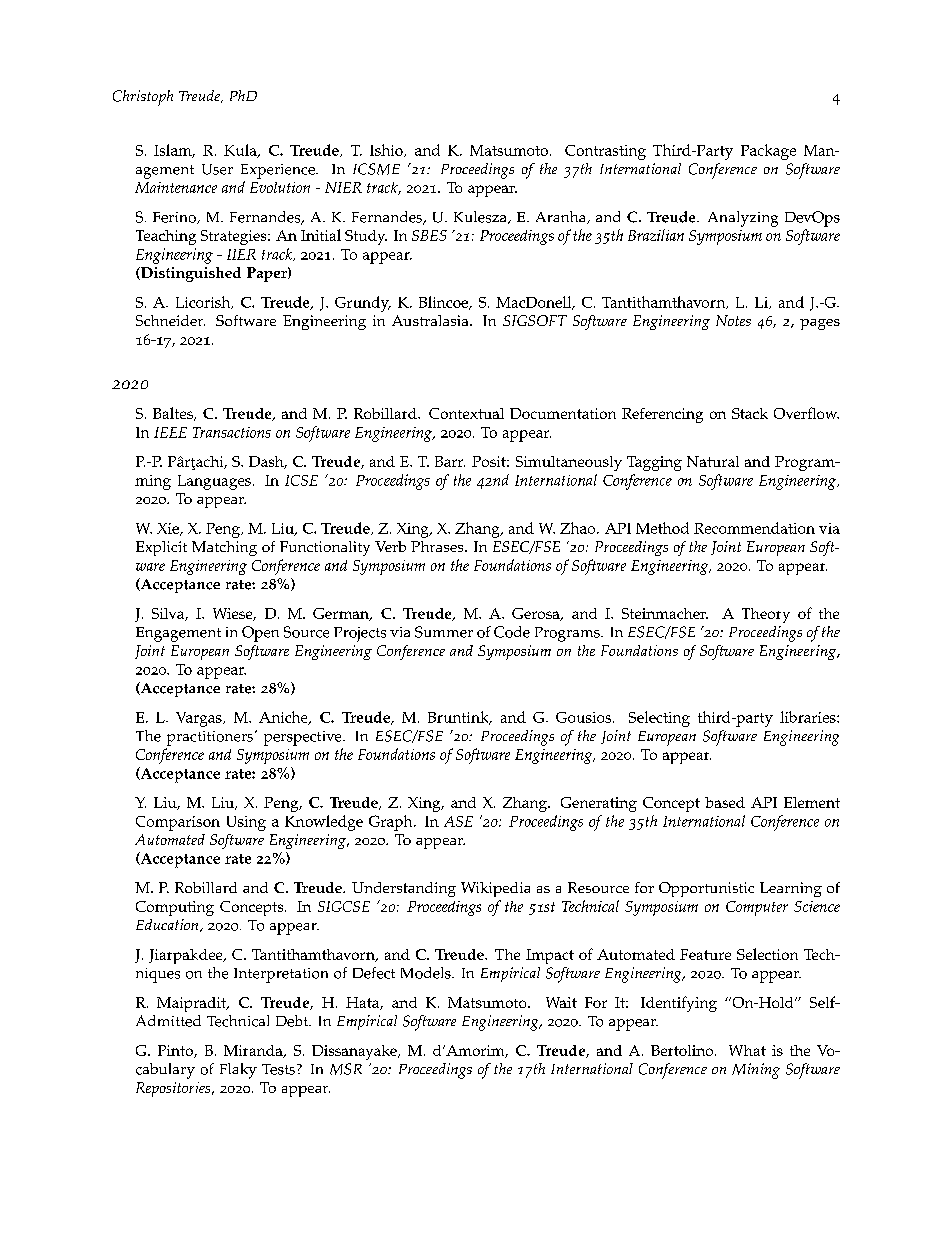  What do you see at coordinates (431, 320) in the page?
I see `Australasia` at bounding box center [431, 320].
